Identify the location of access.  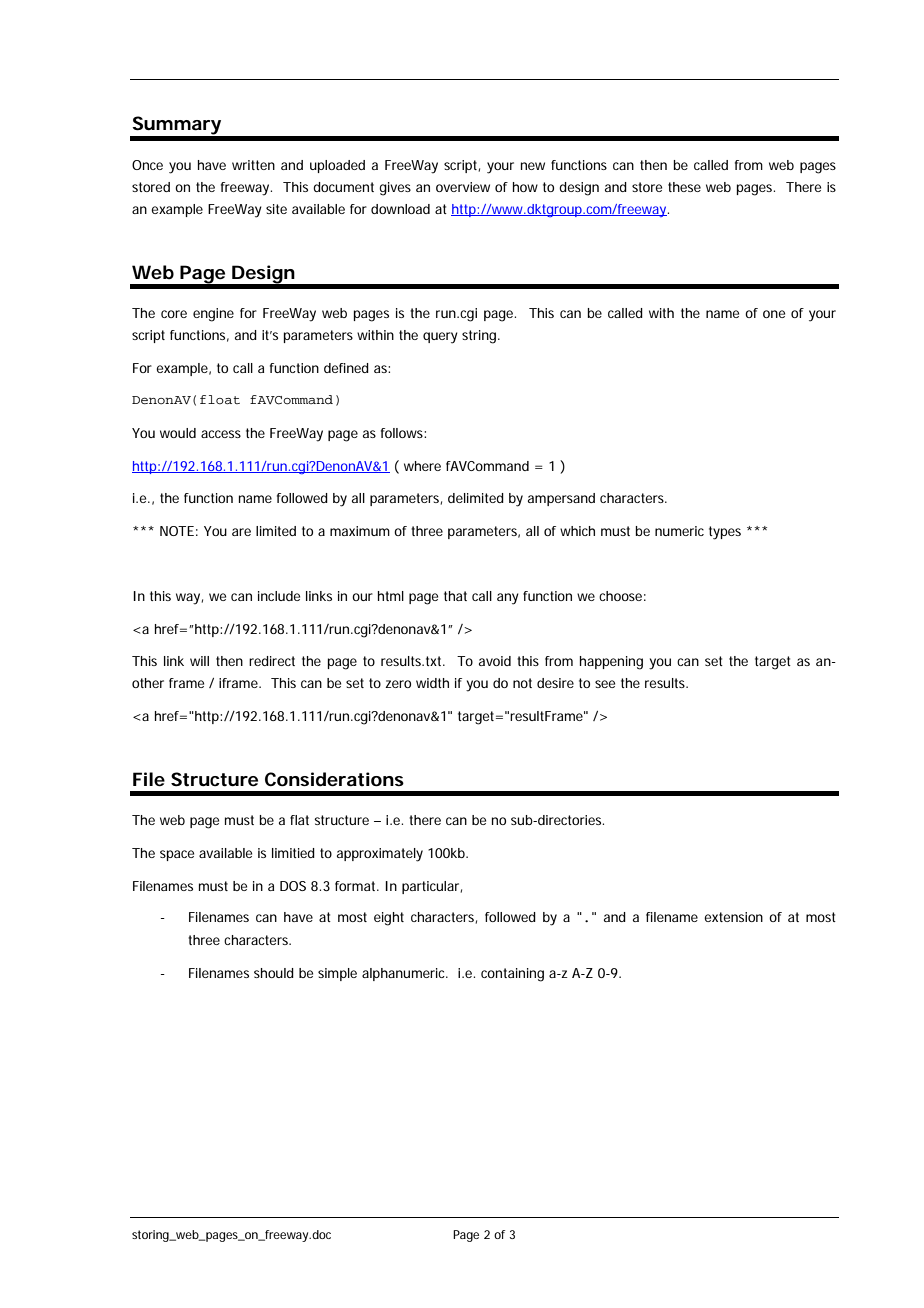
(221, 434).
